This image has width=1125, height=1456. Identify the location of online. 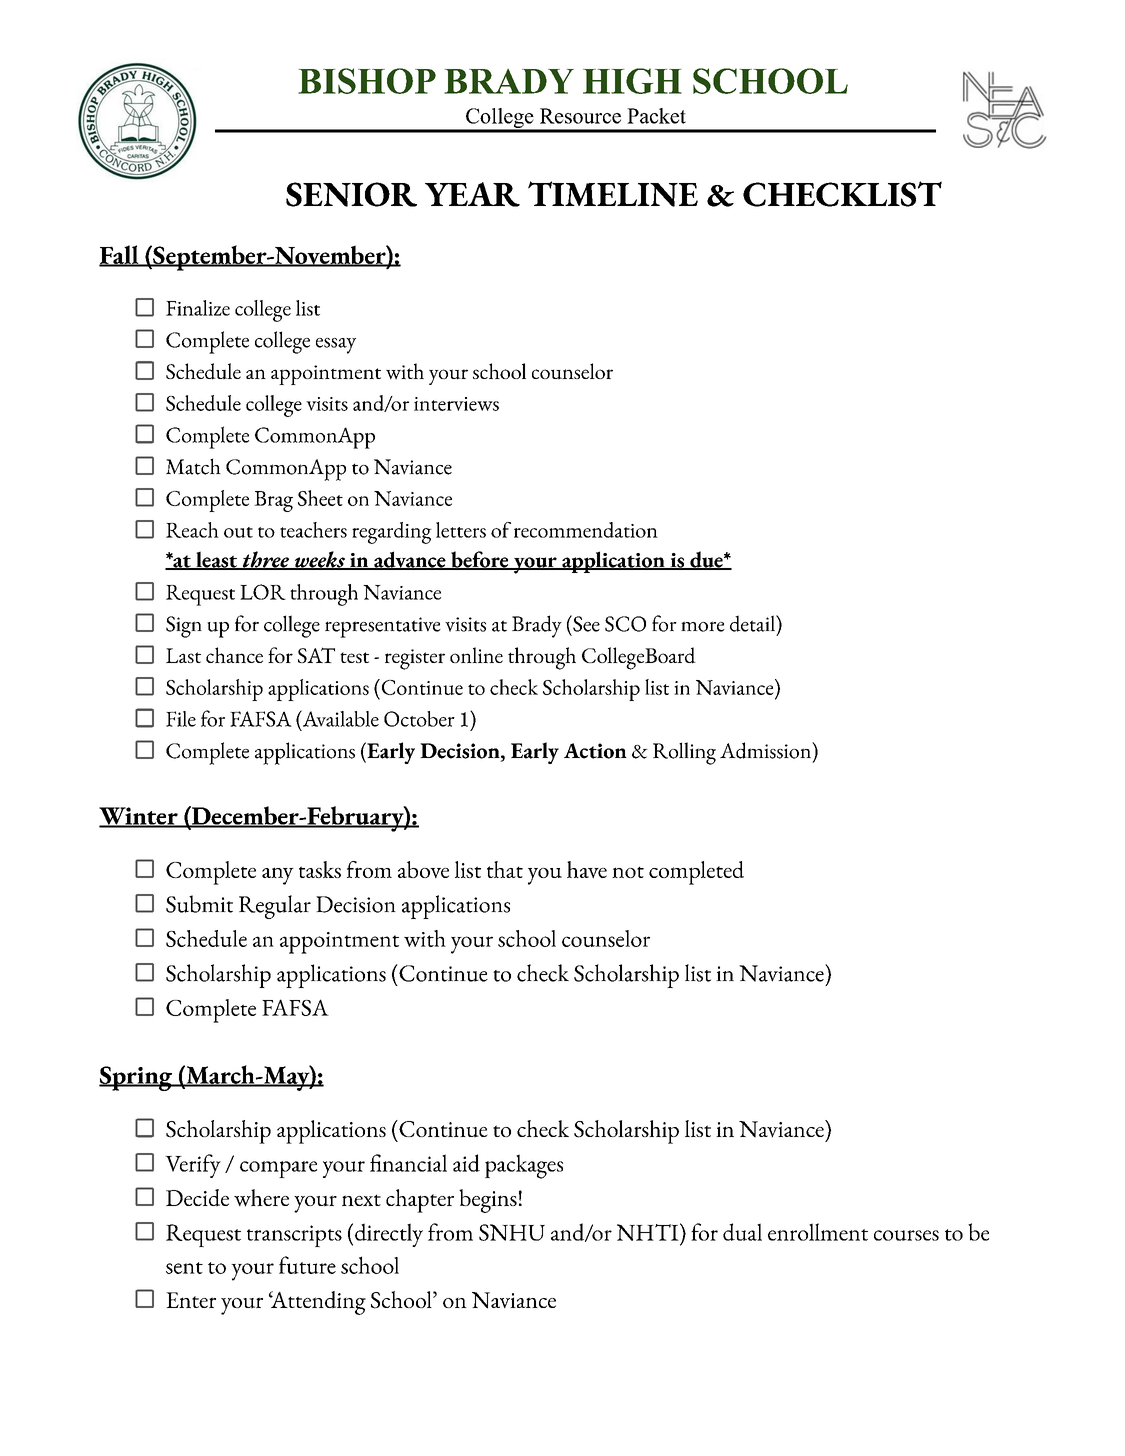
(476, 655).
